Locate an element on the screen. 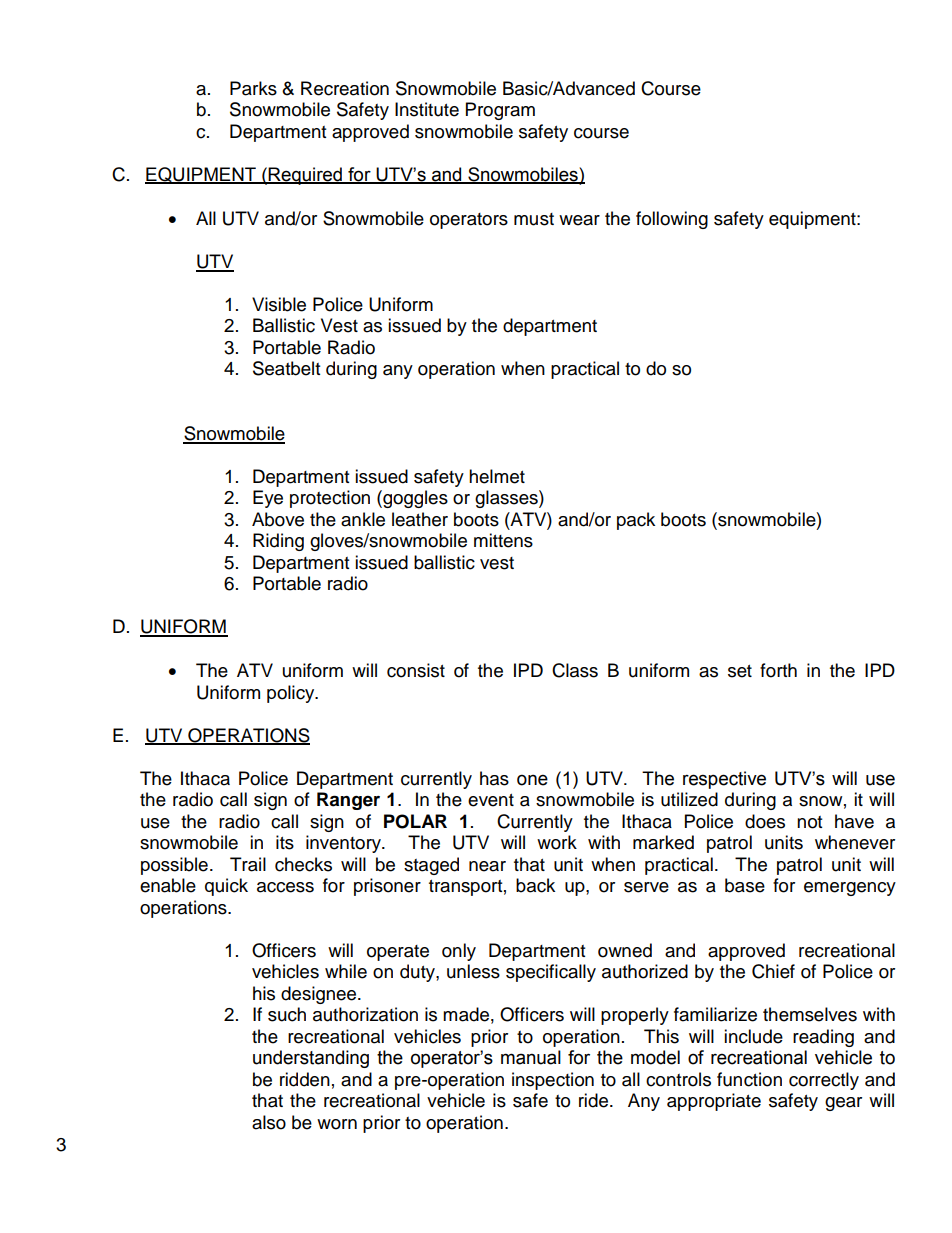 The image size is (952, 1233). Parks is located at coordinates (253, 88).
